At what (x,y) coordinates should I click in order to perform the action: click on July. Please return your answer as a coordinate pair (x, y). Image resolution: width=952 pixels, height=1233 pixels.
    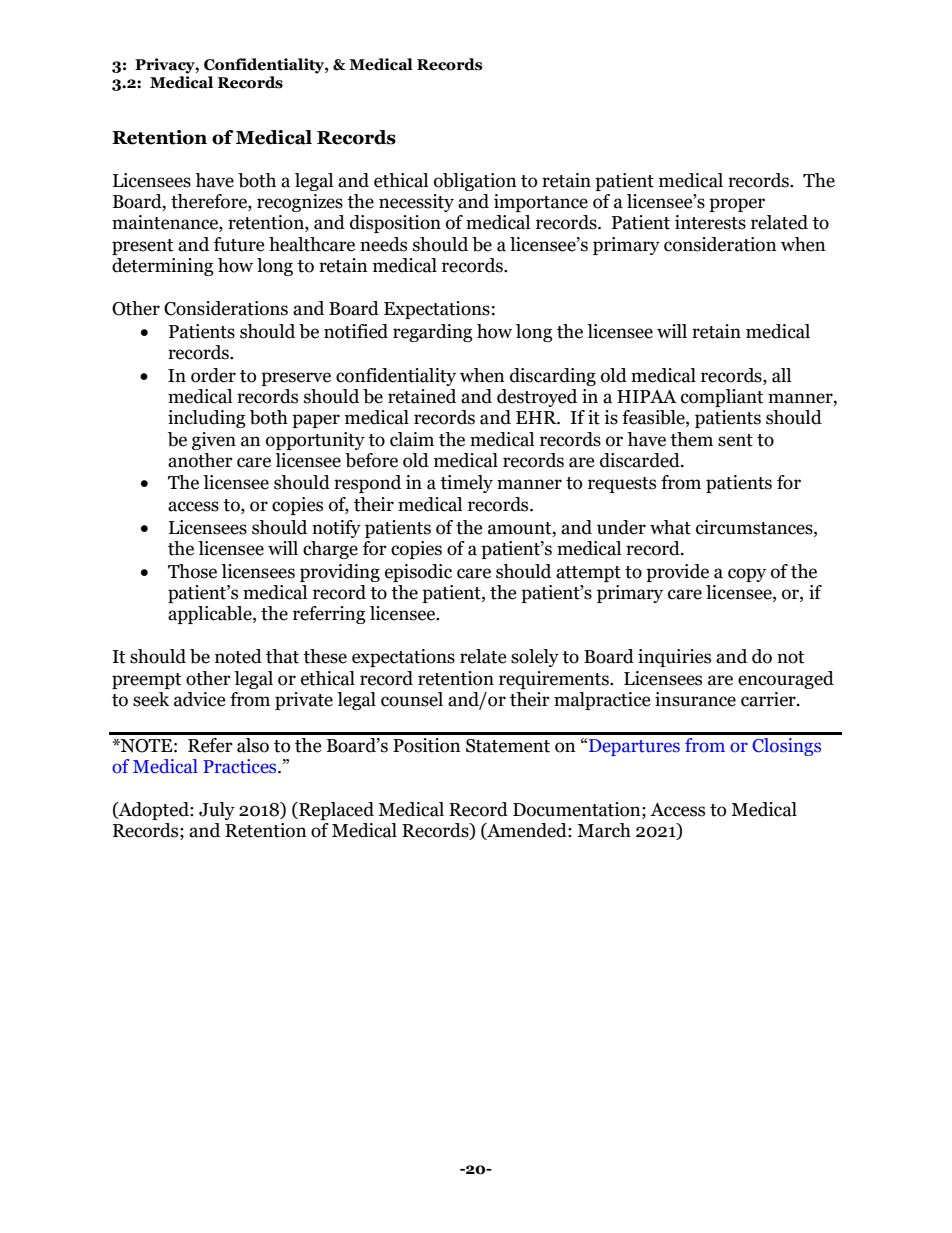
    Looking at the image, I should click on (217, 811).
